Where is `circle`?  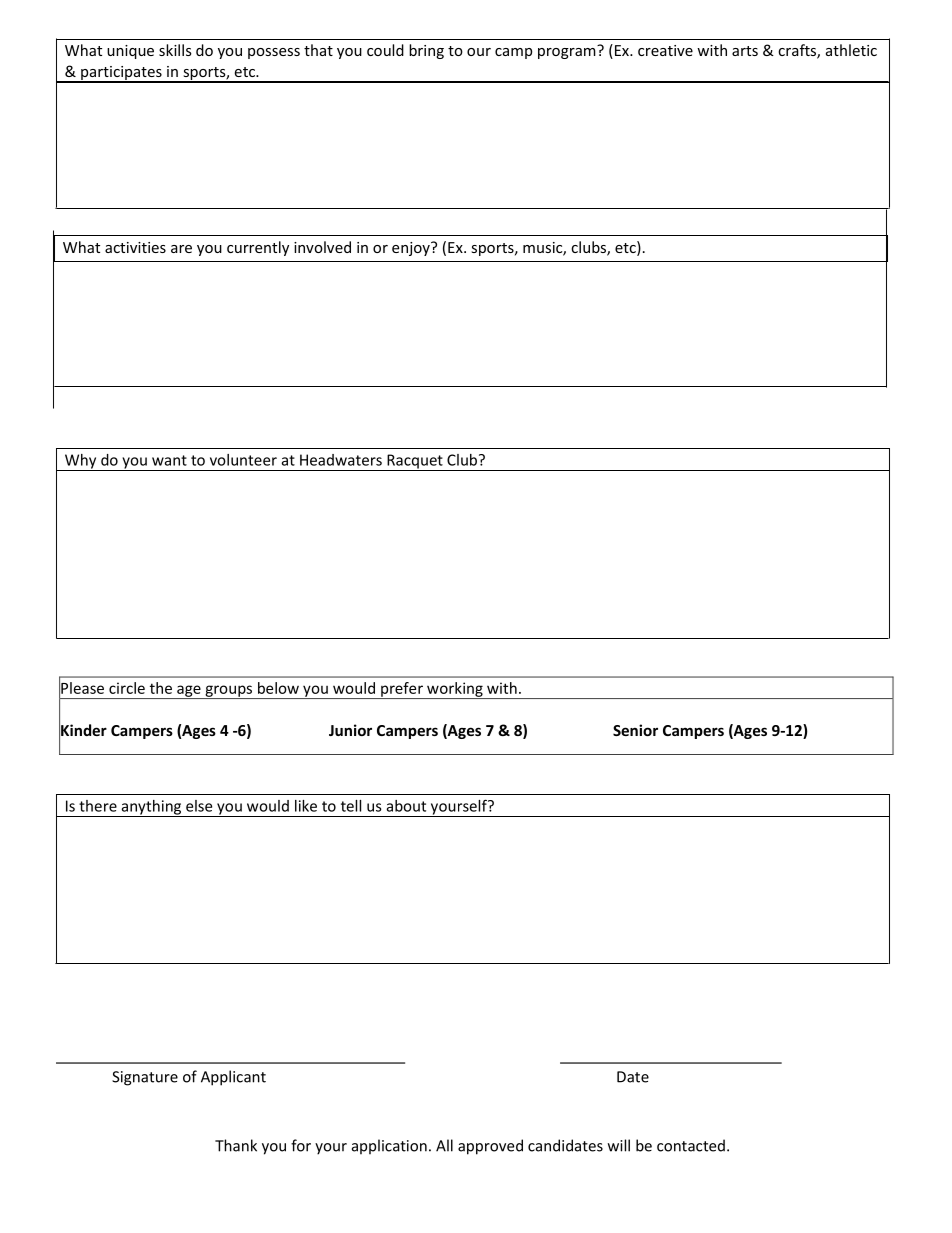 circle is located at coordinates (127, 688).
